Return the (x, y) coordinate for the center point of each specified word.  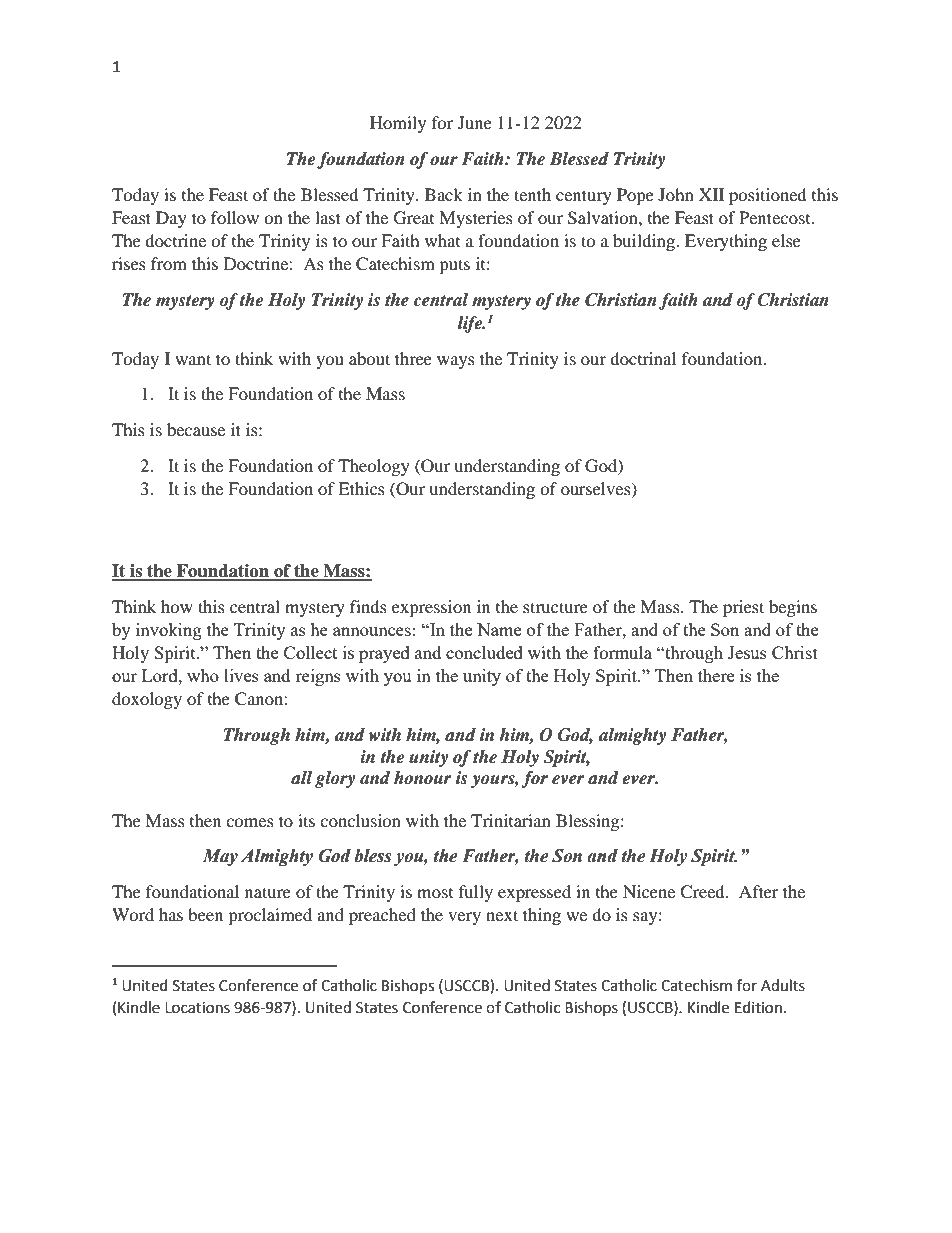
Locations (197, 1008)
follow (235, 217)
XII (711, 194)
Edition (758, 1007)
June (475, 122)
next (502, 915)
